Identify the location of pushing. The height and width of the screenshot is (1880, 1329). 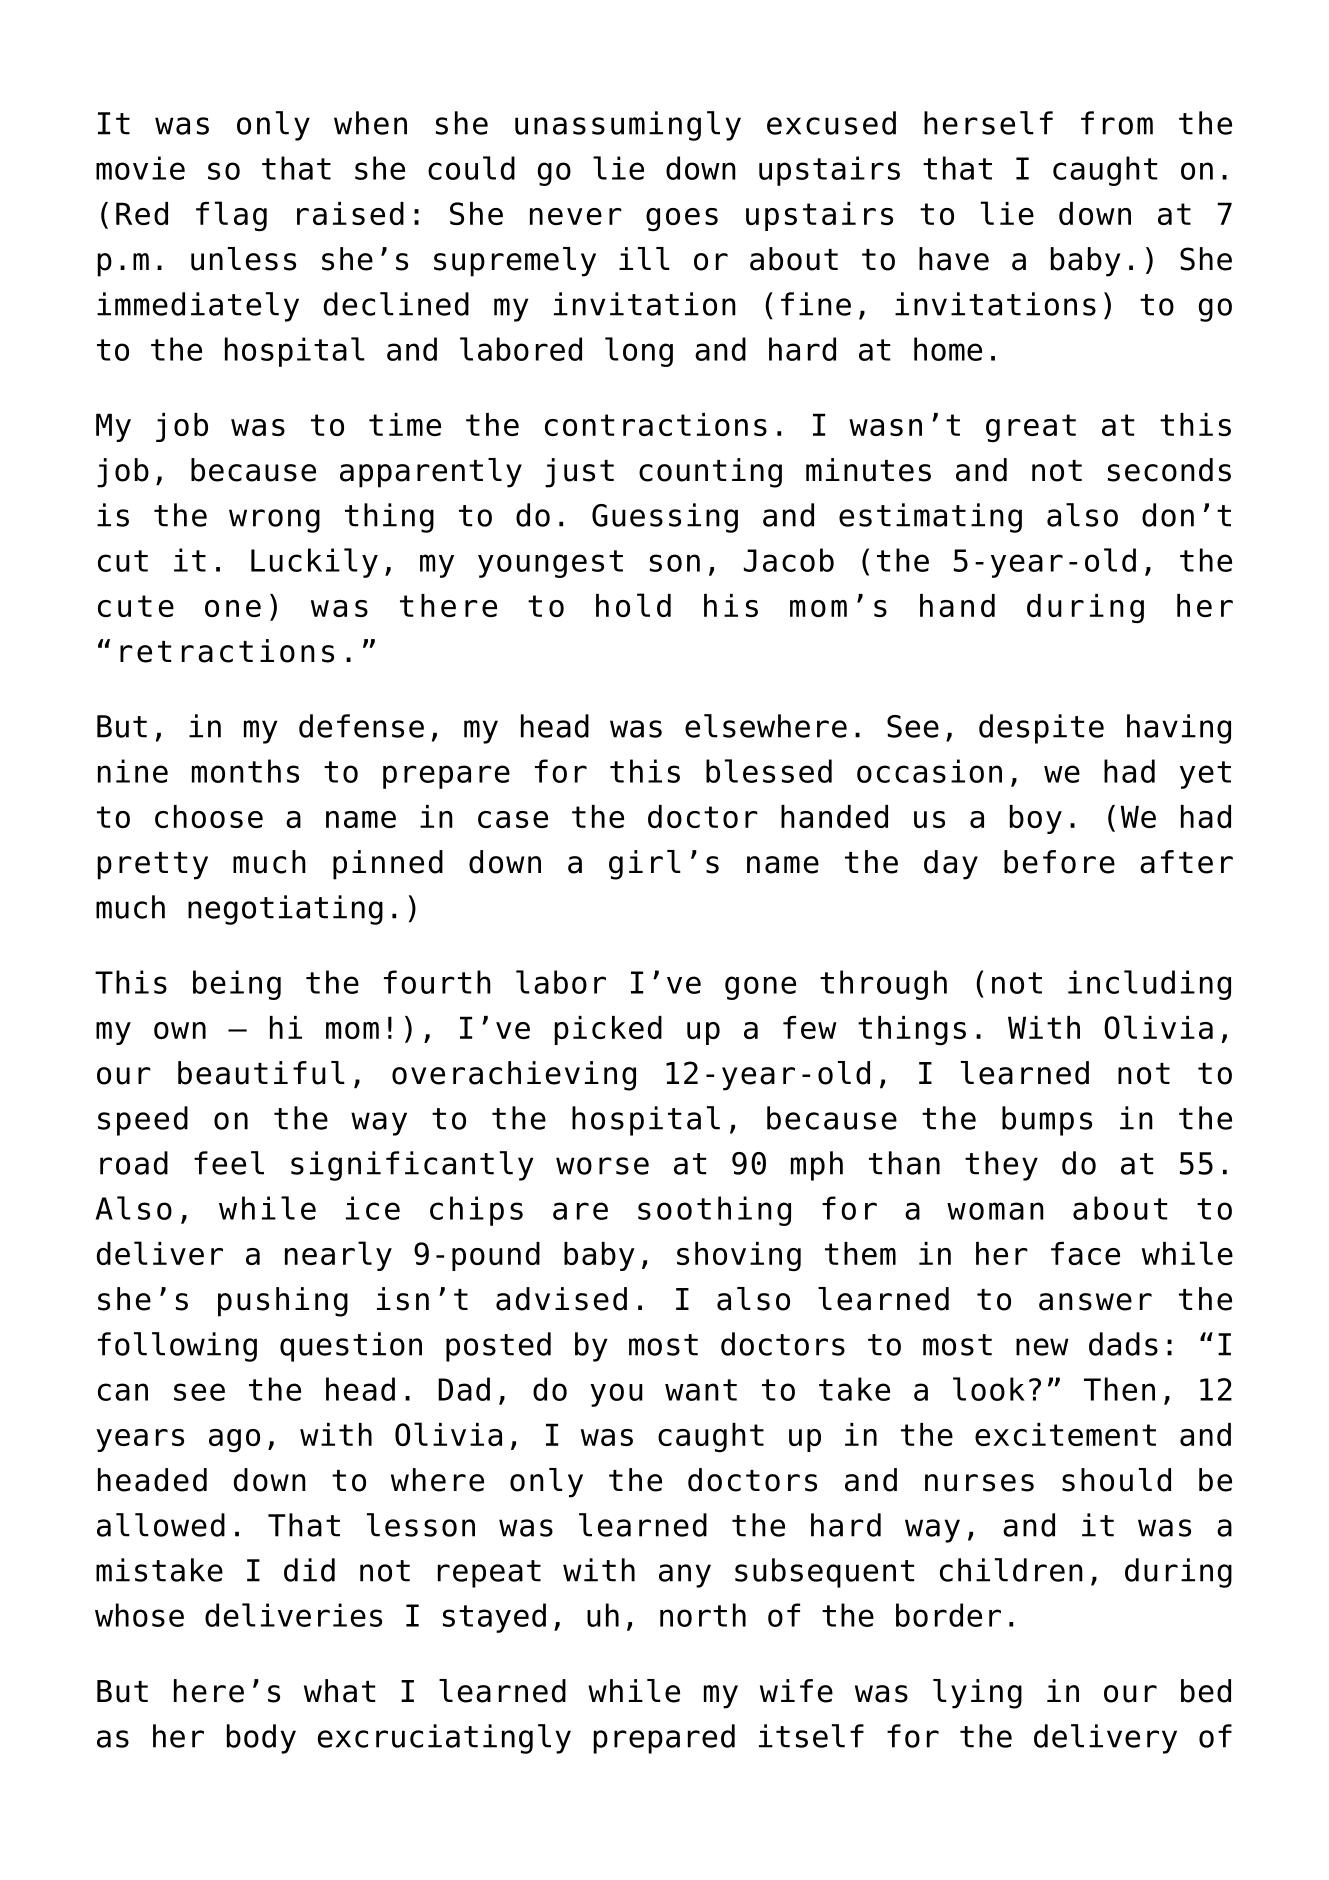
(283, 1302).
